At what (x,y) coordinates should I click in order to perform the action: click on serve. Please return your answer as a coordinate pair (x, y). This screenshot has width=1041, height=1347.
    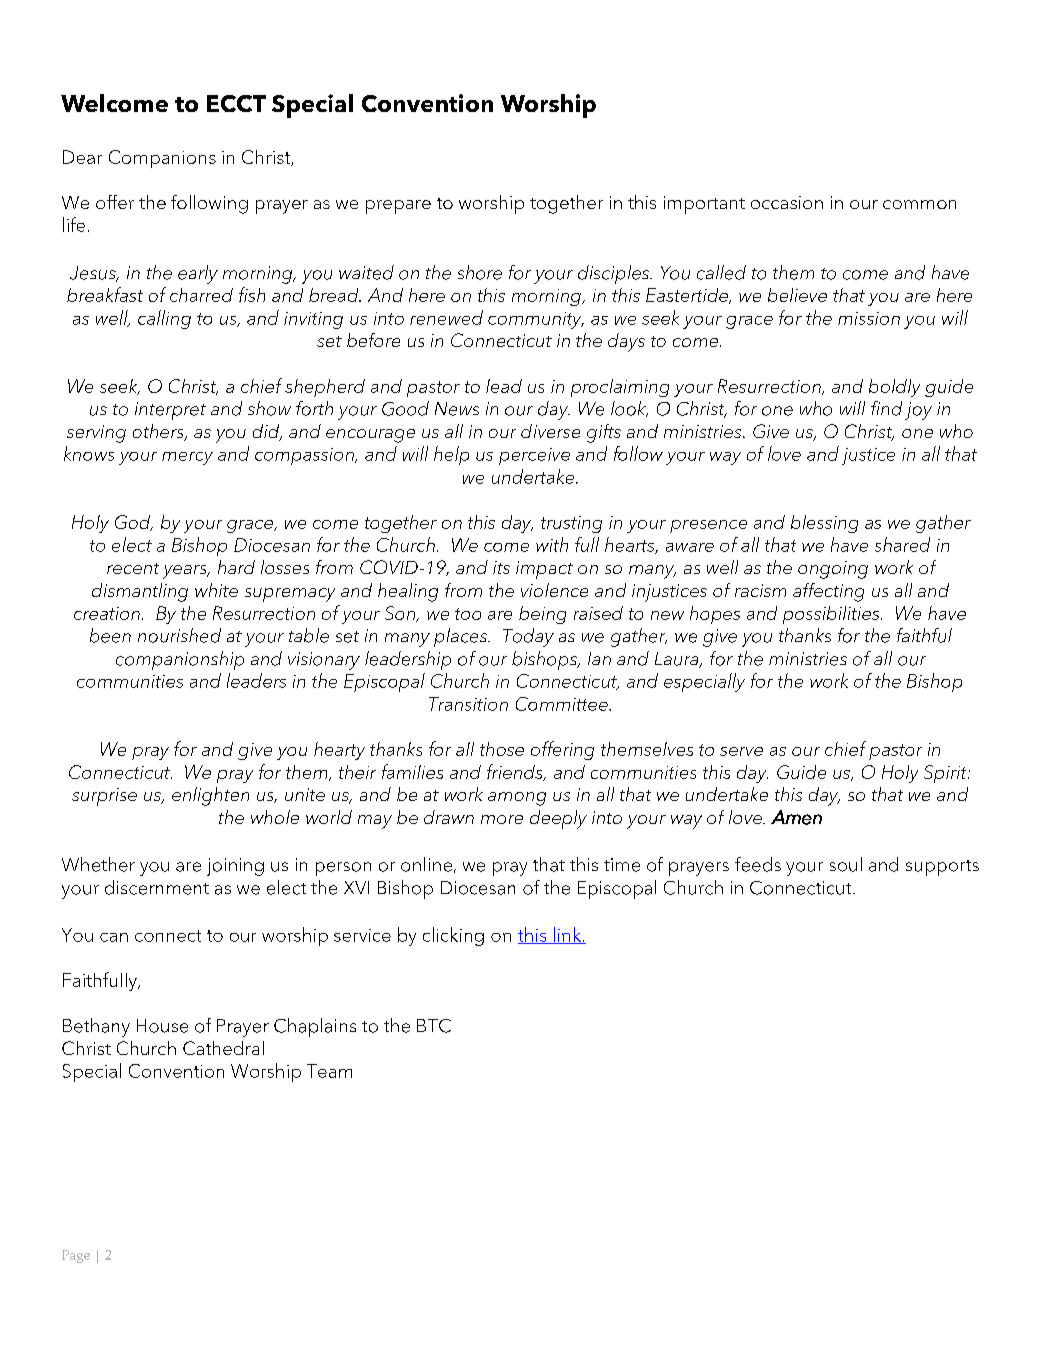
    Looking at the image, I should click on (741, 751).
